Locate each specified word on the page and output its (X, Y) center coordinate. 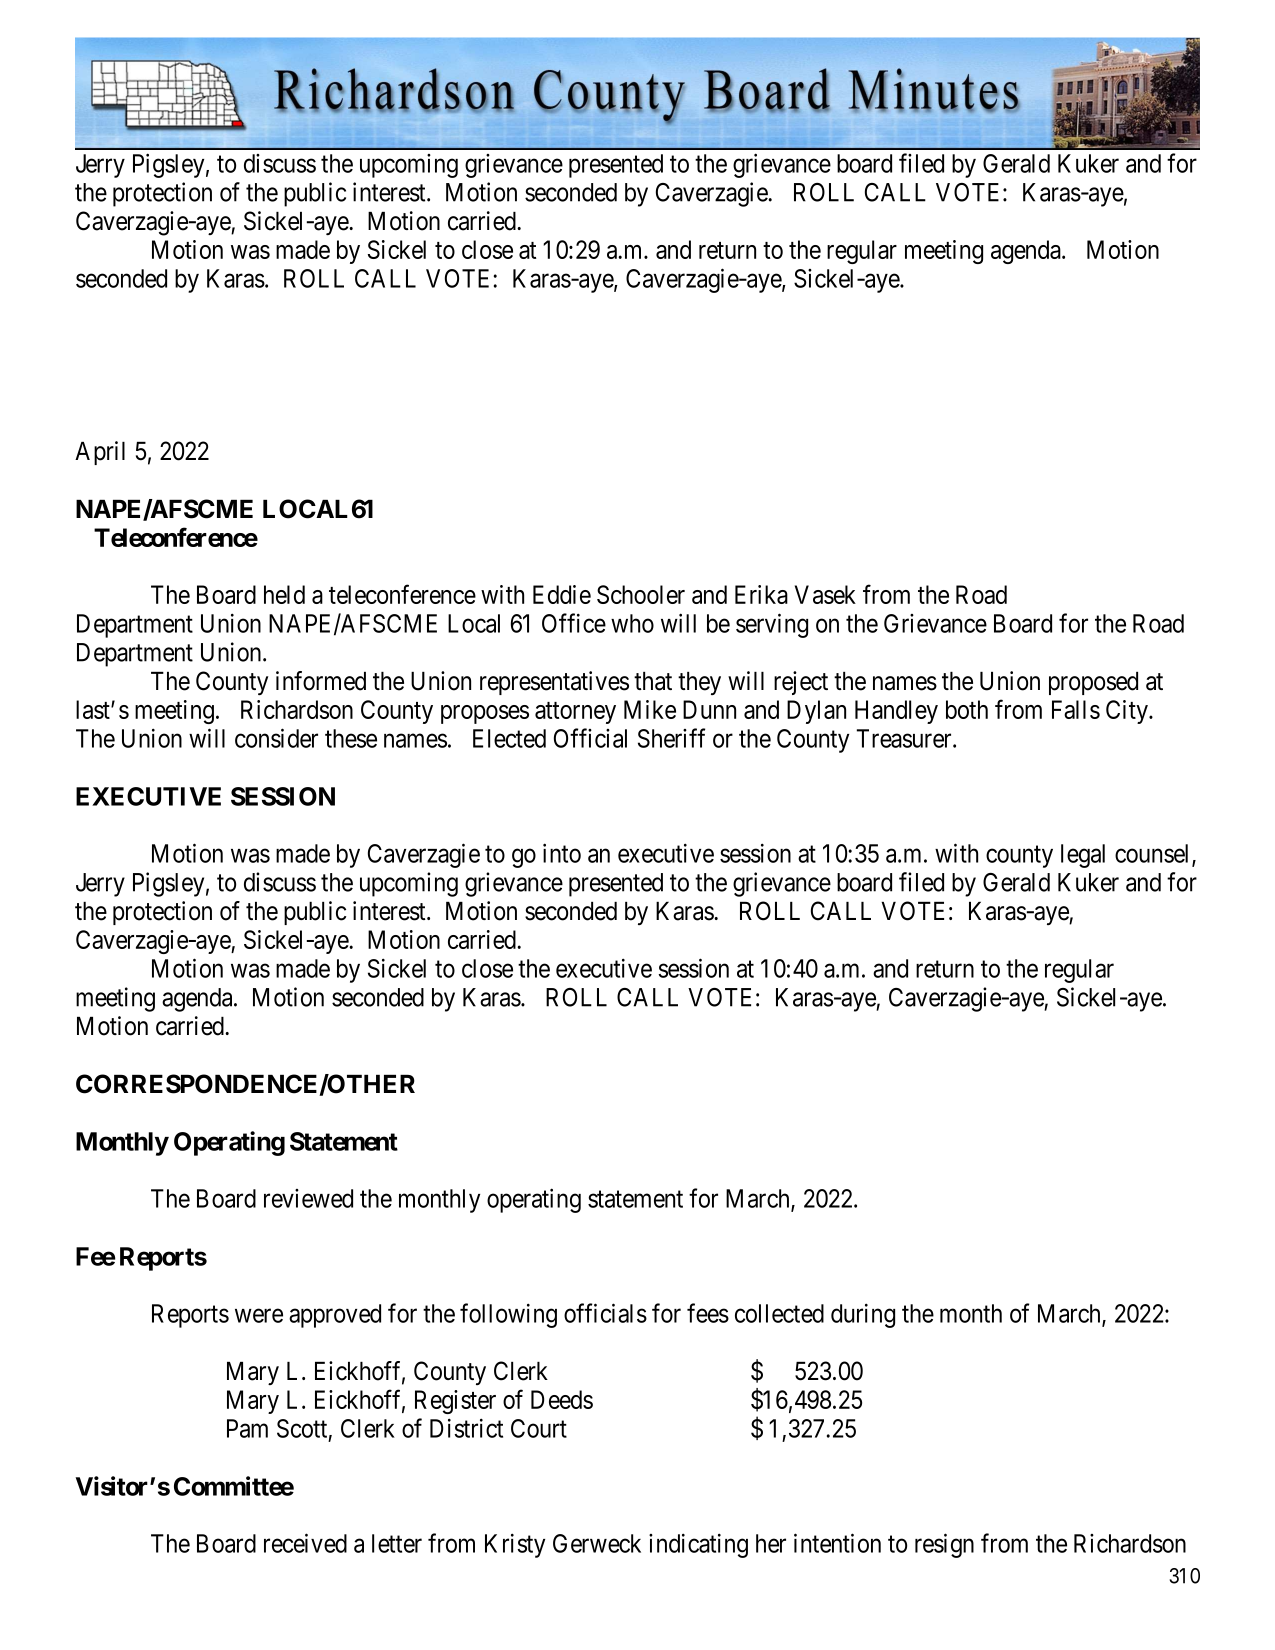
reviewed (308, 1198)
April (100, 453)
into (562, 853)
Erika (761, 594)
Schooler (641, 594)
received (305, 1543)
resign (944, 1545)
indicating (698, 1545)
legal (1083, 856)
